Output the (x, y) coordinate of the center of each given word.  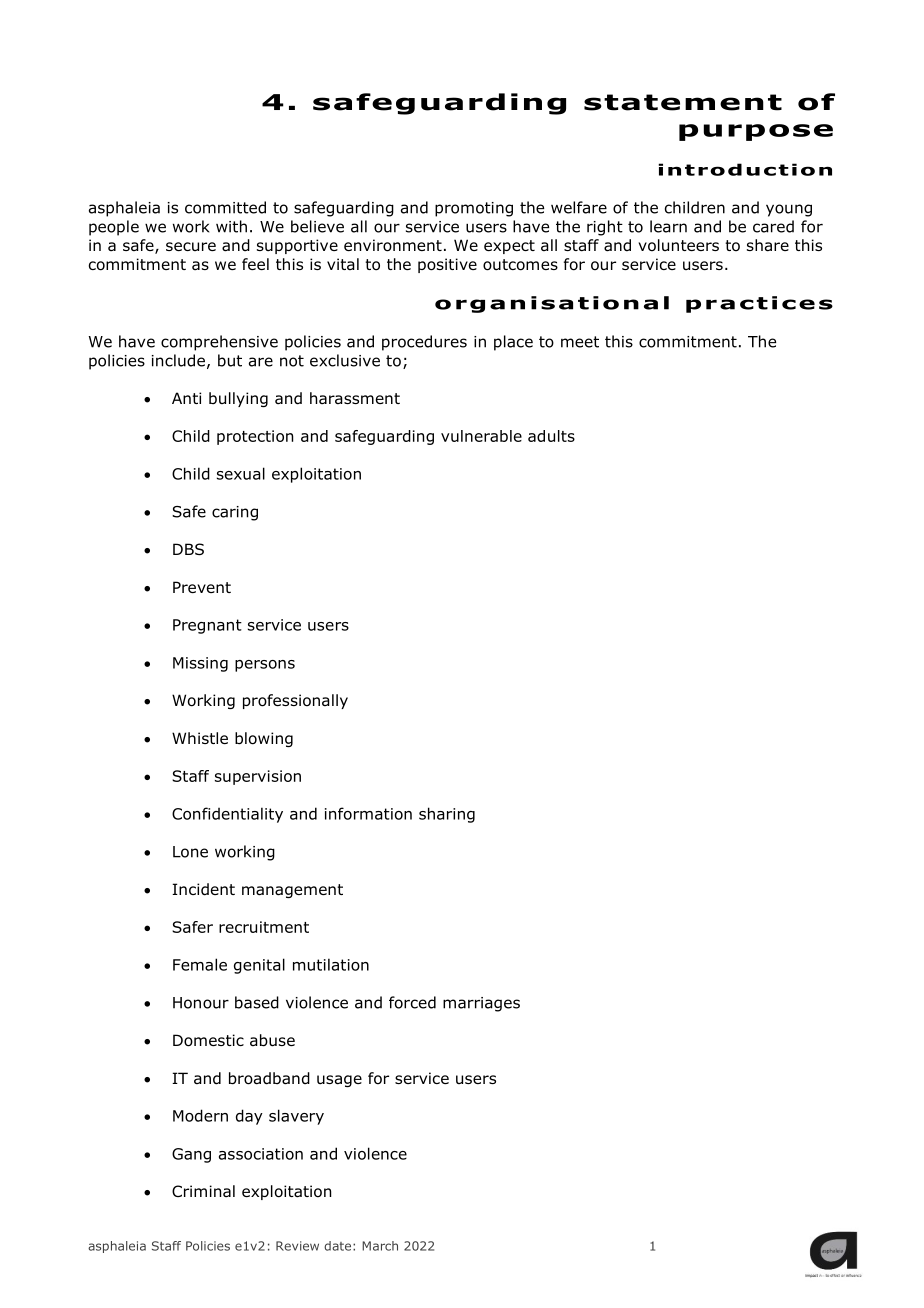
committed (225, 207)
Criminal (203, 1191)
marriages (481, 1004)
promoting (474, 209)
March (380, 1246)
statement (683, 102)
